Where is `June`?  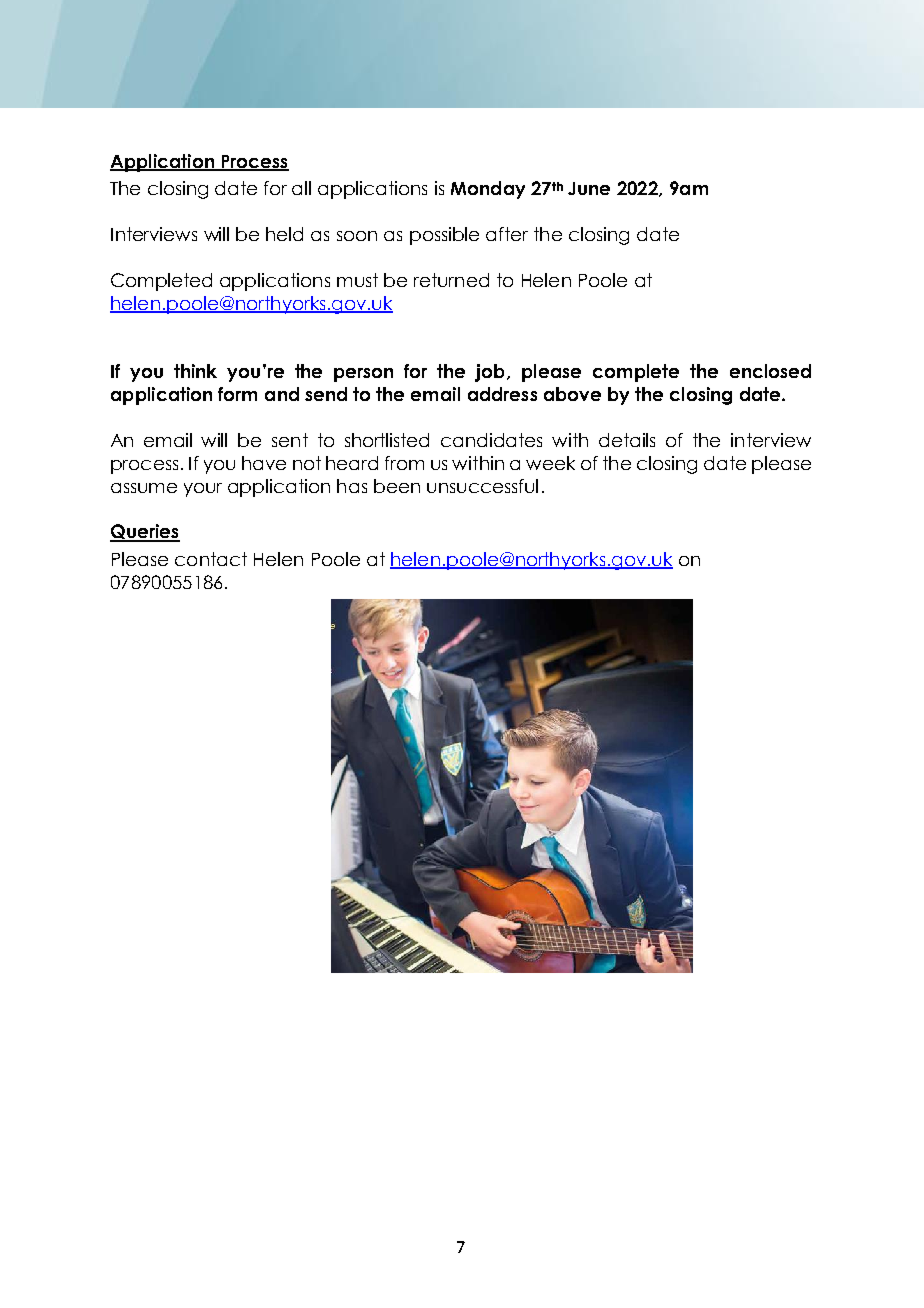 June is located at coordinates (589, 188).
